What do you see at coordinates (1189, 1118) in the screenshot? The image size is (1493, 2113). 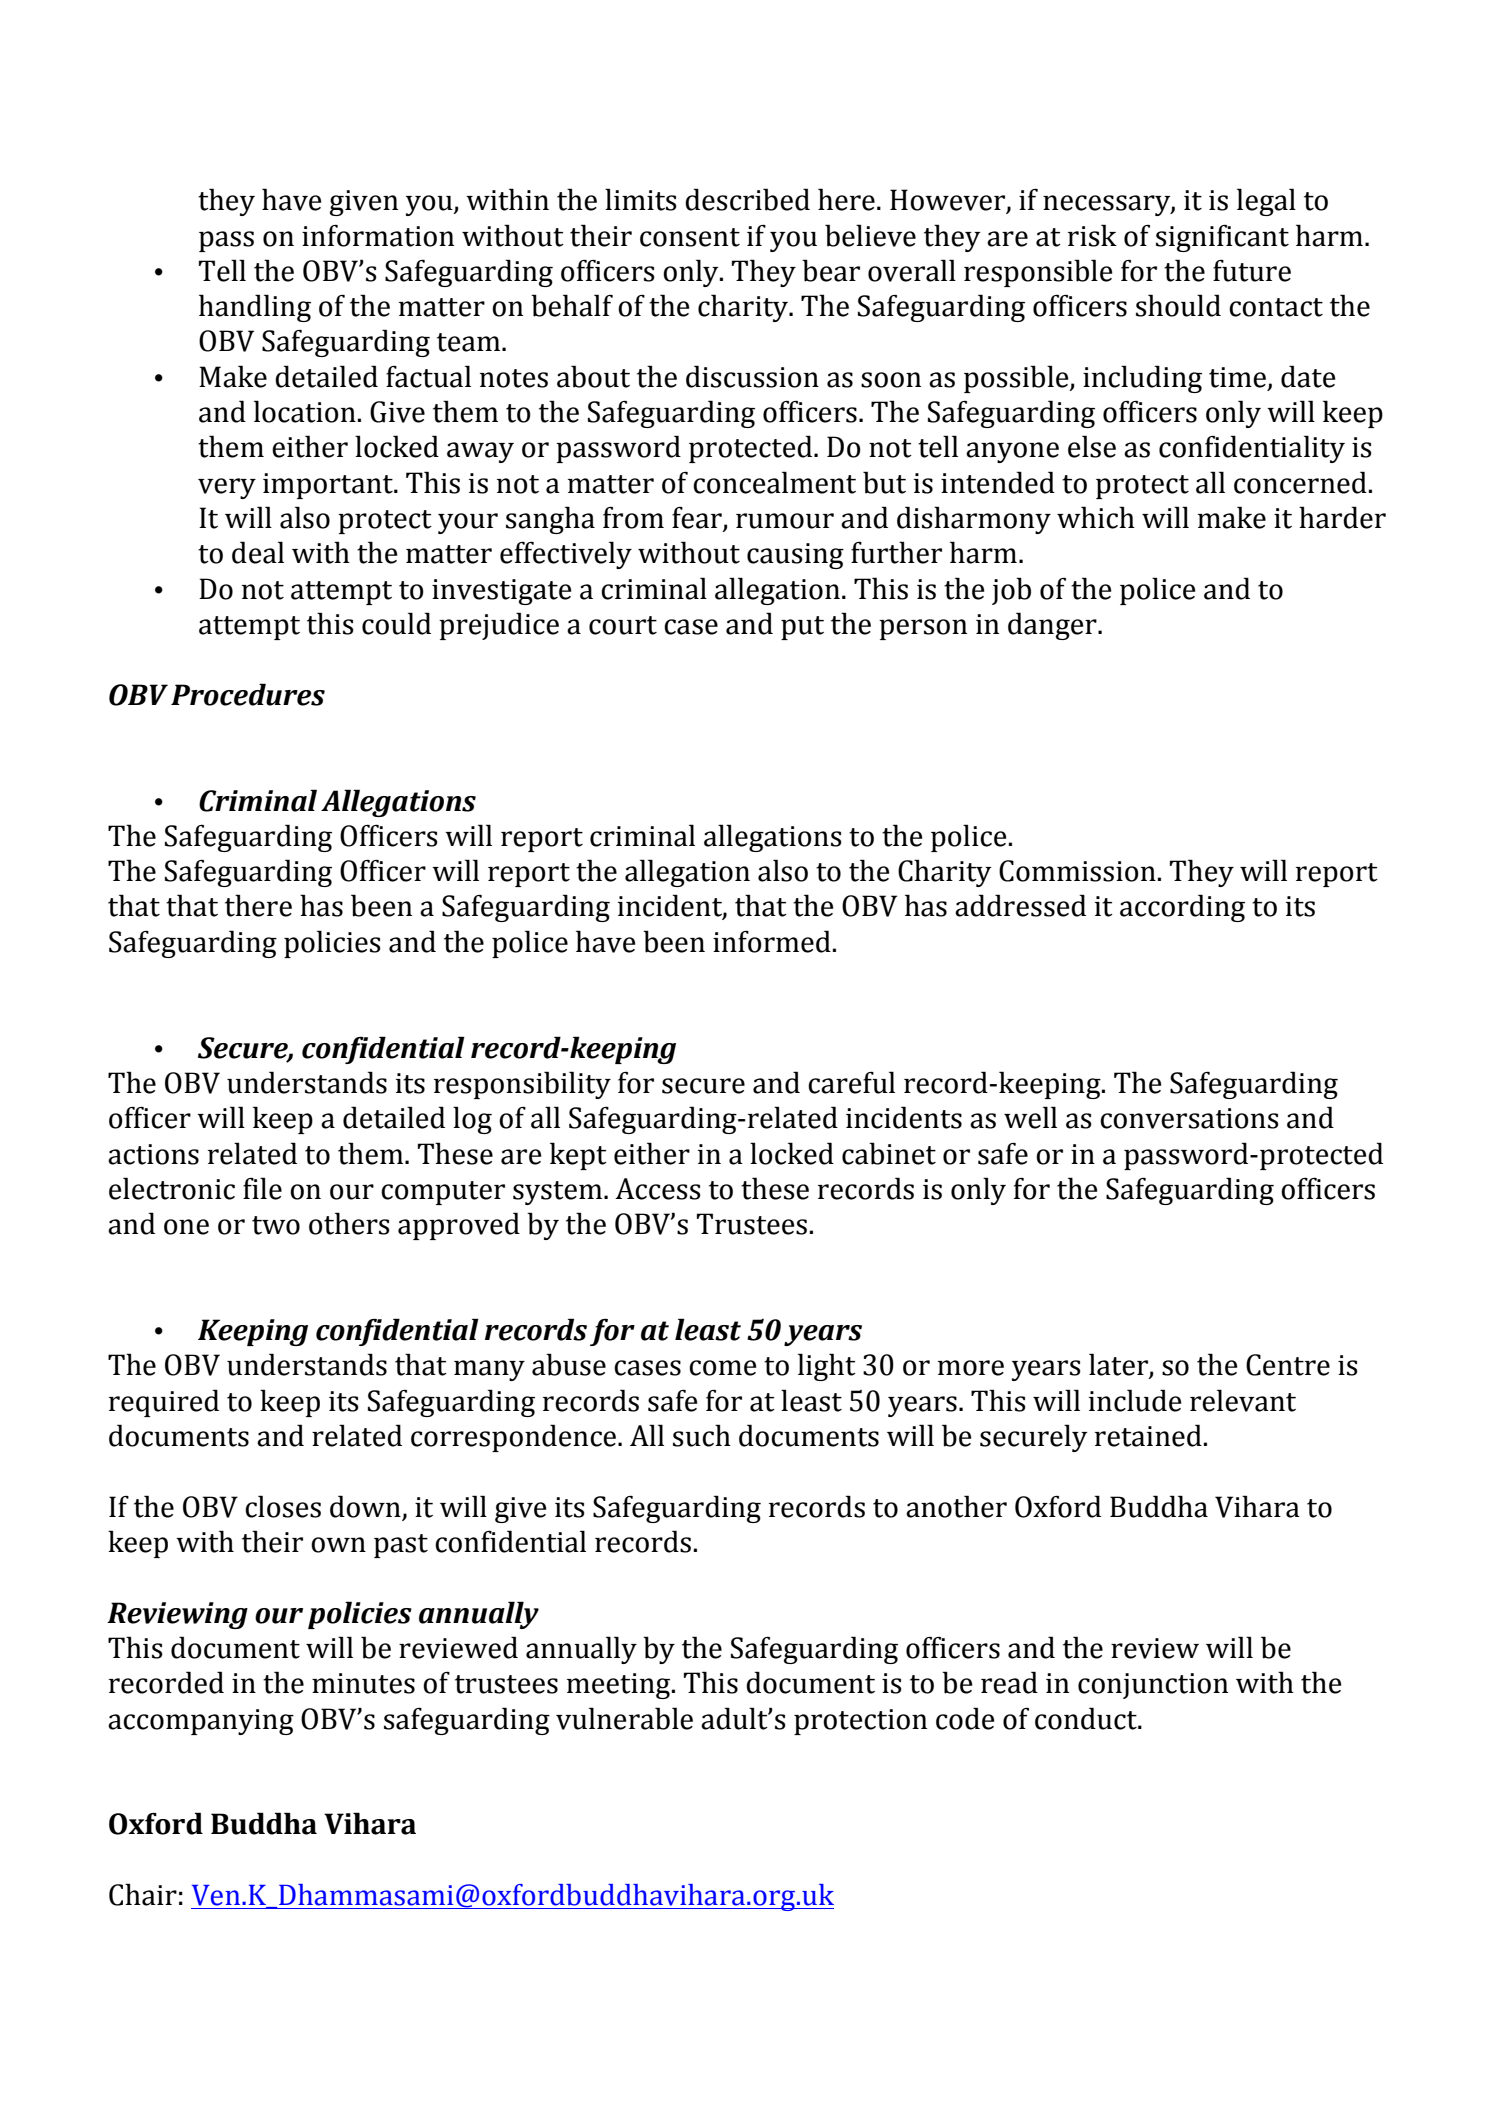 I see `conversations` at bounding box center [1189, 1118].
